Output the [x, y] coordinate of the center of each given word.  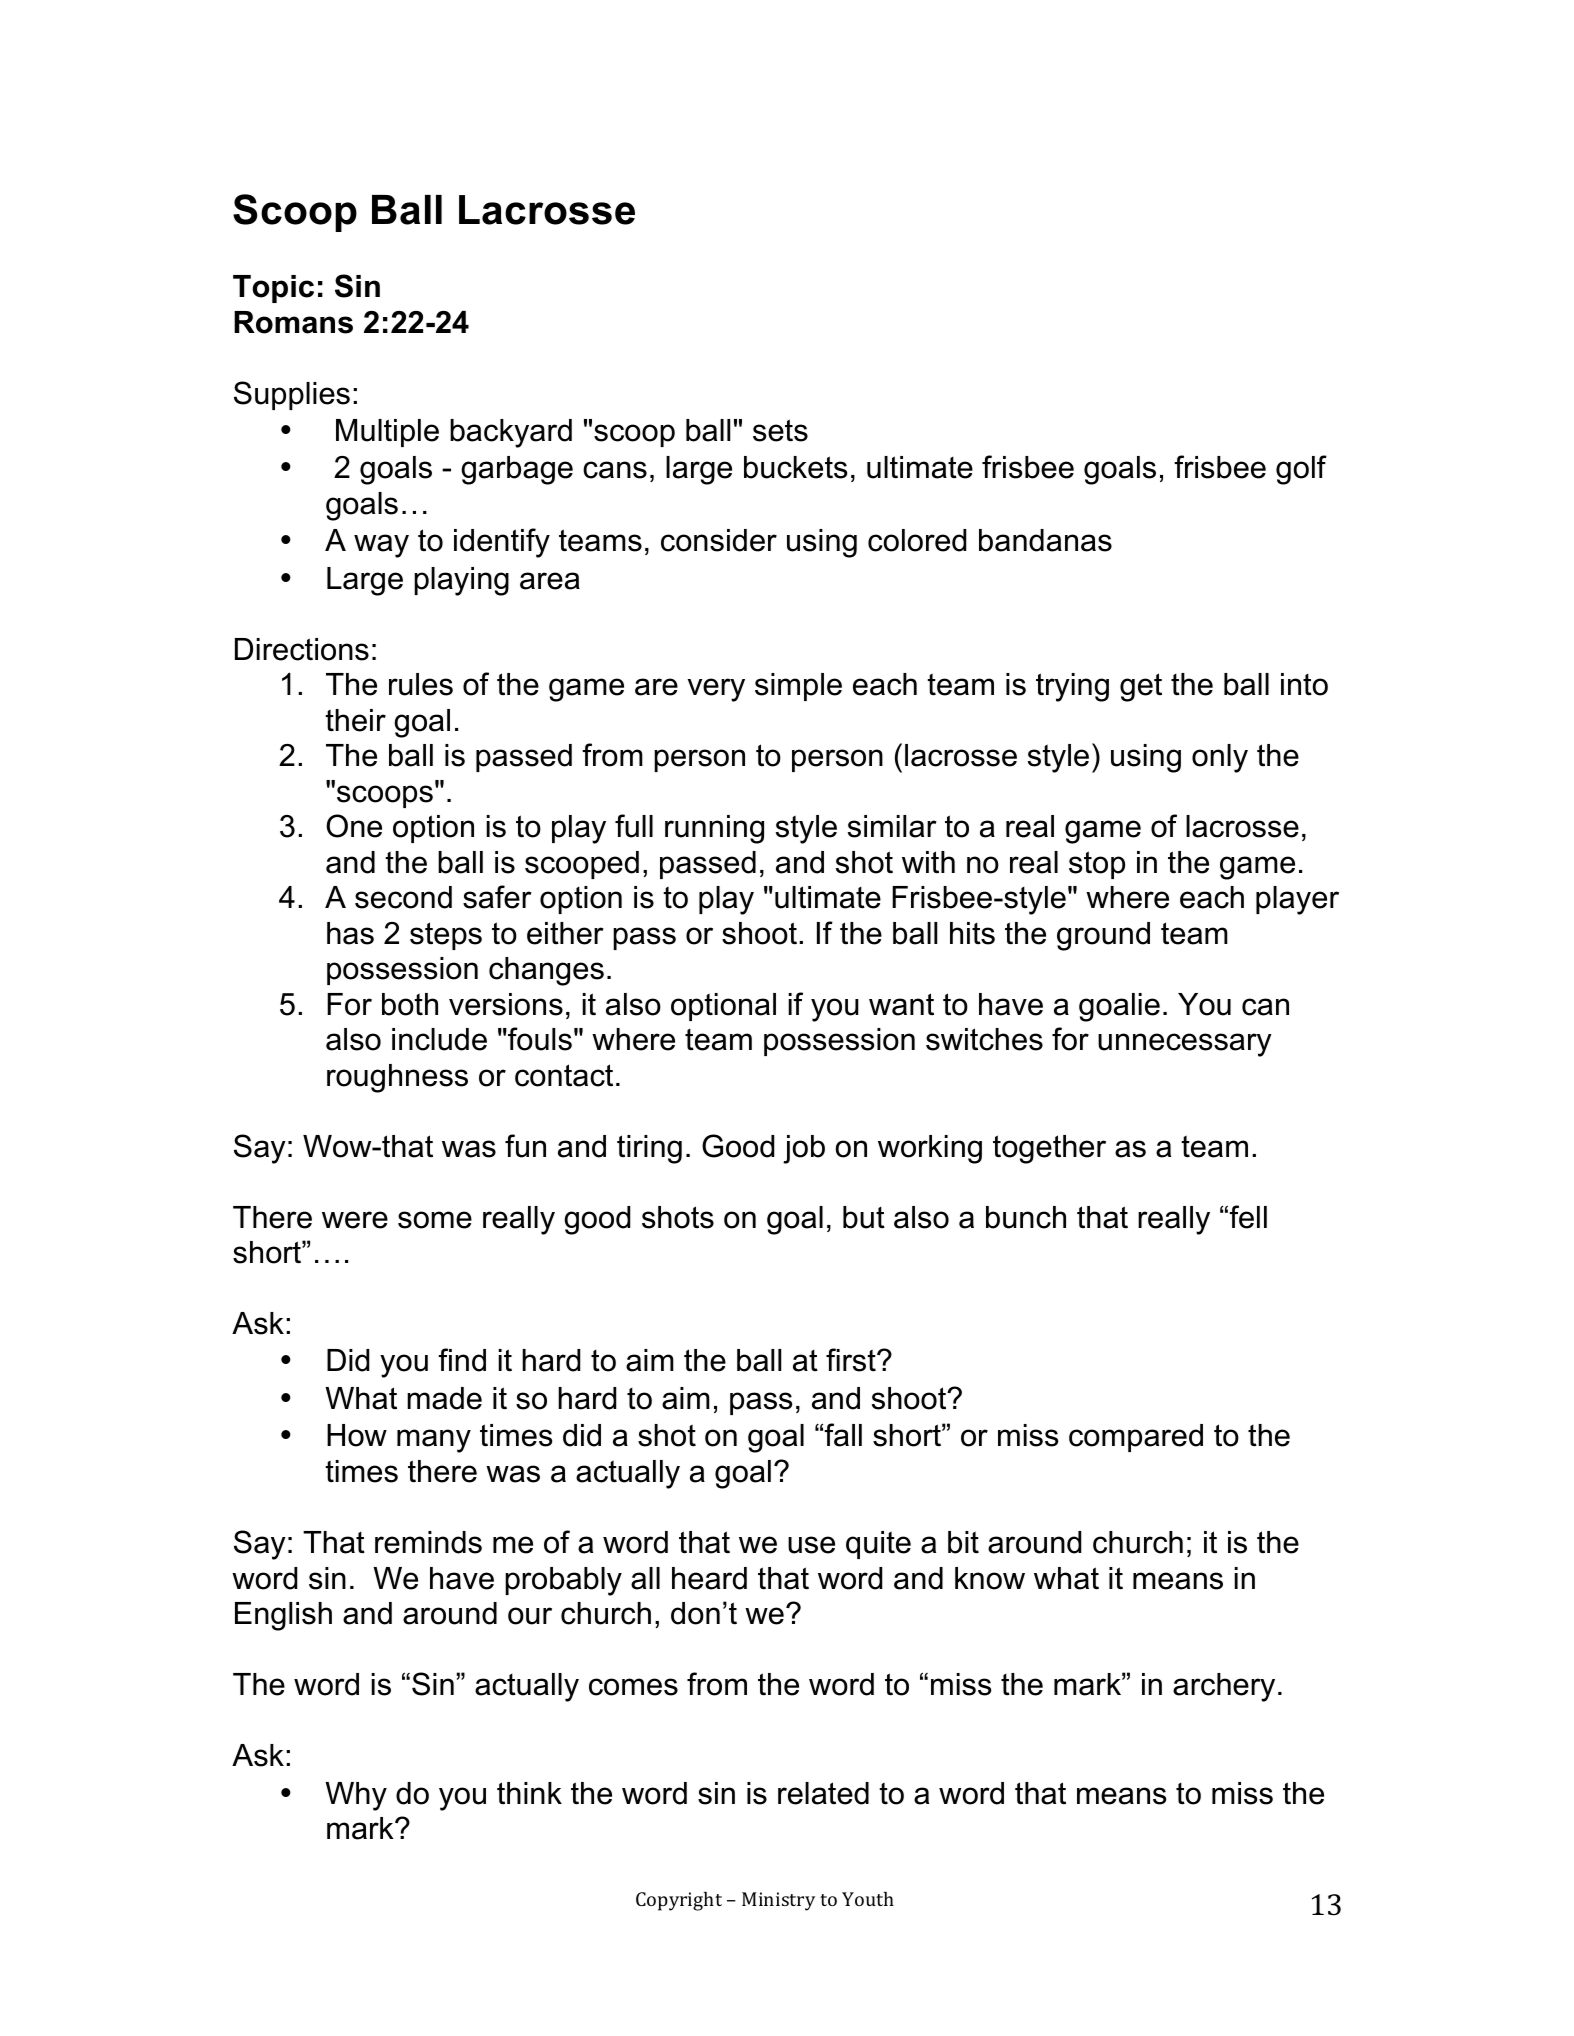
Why [356, 1796]
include [439, 1039]
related [823, 1793]
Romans [293, 322]
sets [780, 430]
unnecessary [1185, 1045]
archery [1224, 1687]
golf [1301, 470]
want [901, 1004]
